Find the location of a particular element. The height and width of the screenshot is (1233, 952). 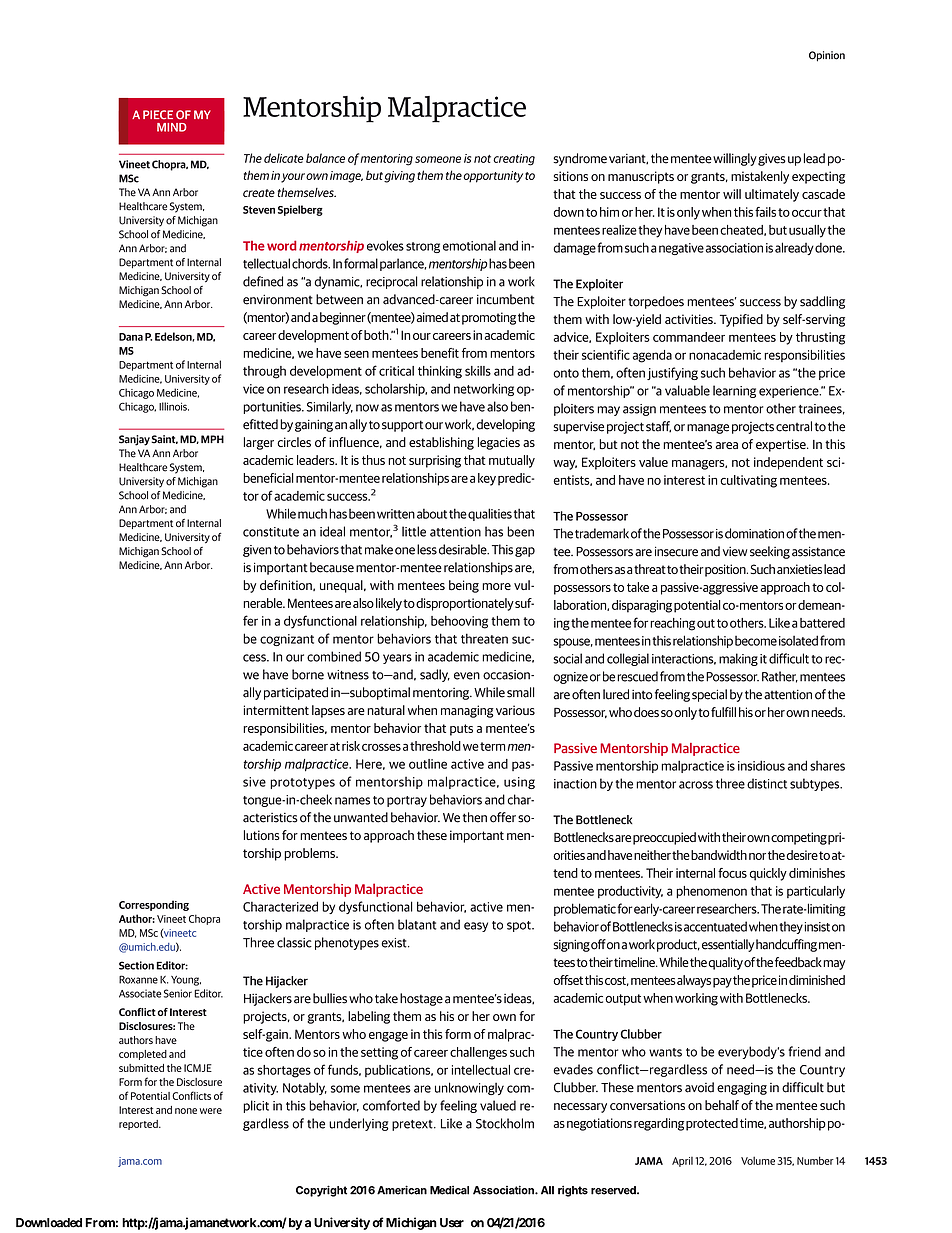

MIND is located at coordinates (172, 127).
